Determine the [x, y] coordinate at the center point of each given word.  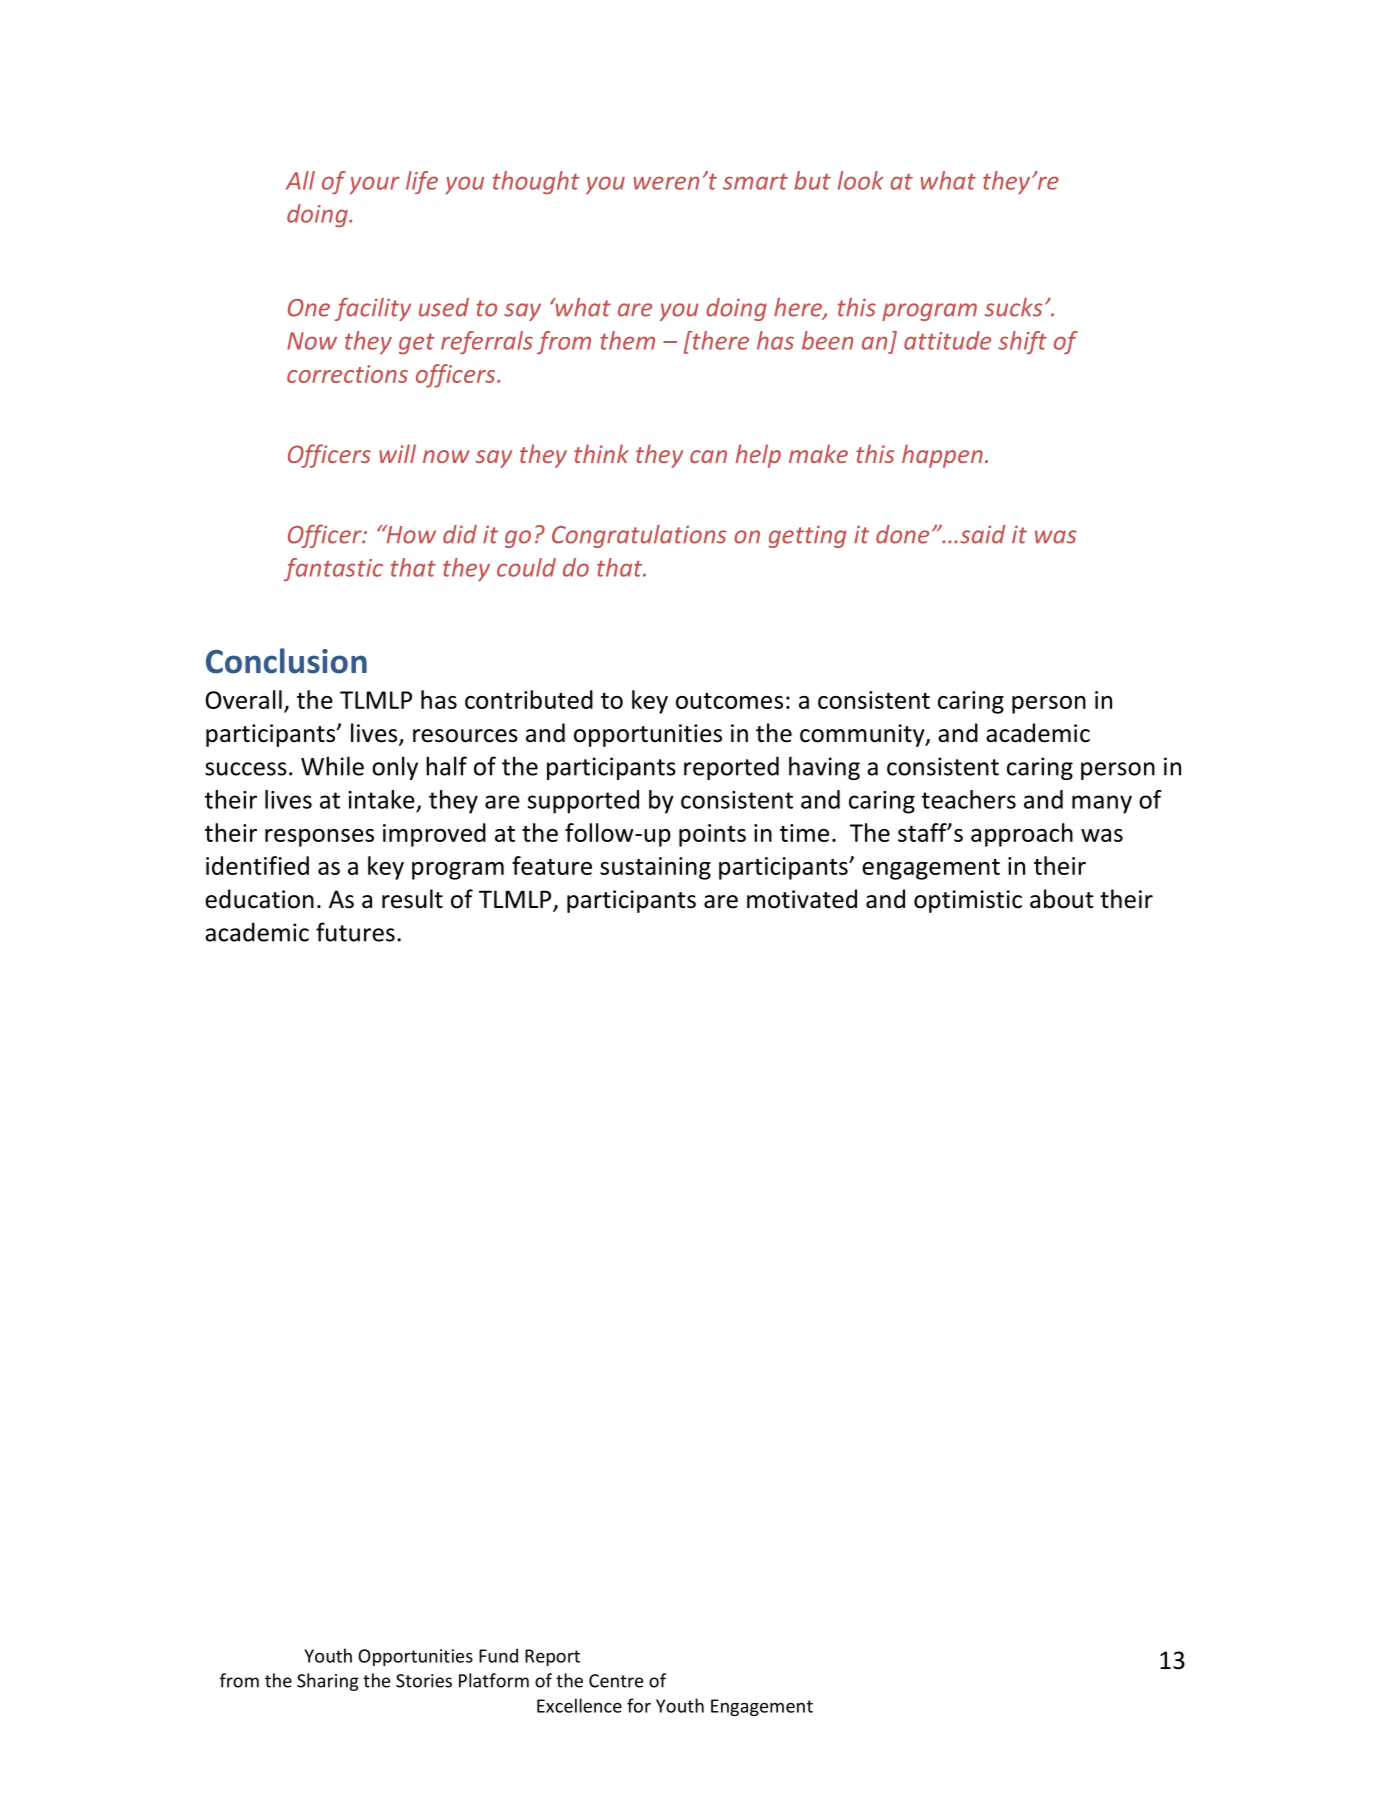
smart [755, 181]
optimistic [968, 901]
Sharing [328, 1682]
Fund [498, 1655]
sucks [1013, 307]
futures [355, 932]
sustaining [655, 868]
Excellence [579, 1705]
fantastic [333, 569]
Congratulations [639, 536]
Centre [616, 1681]
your [375, 185]
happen [942, 456]
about [1062, 899]
